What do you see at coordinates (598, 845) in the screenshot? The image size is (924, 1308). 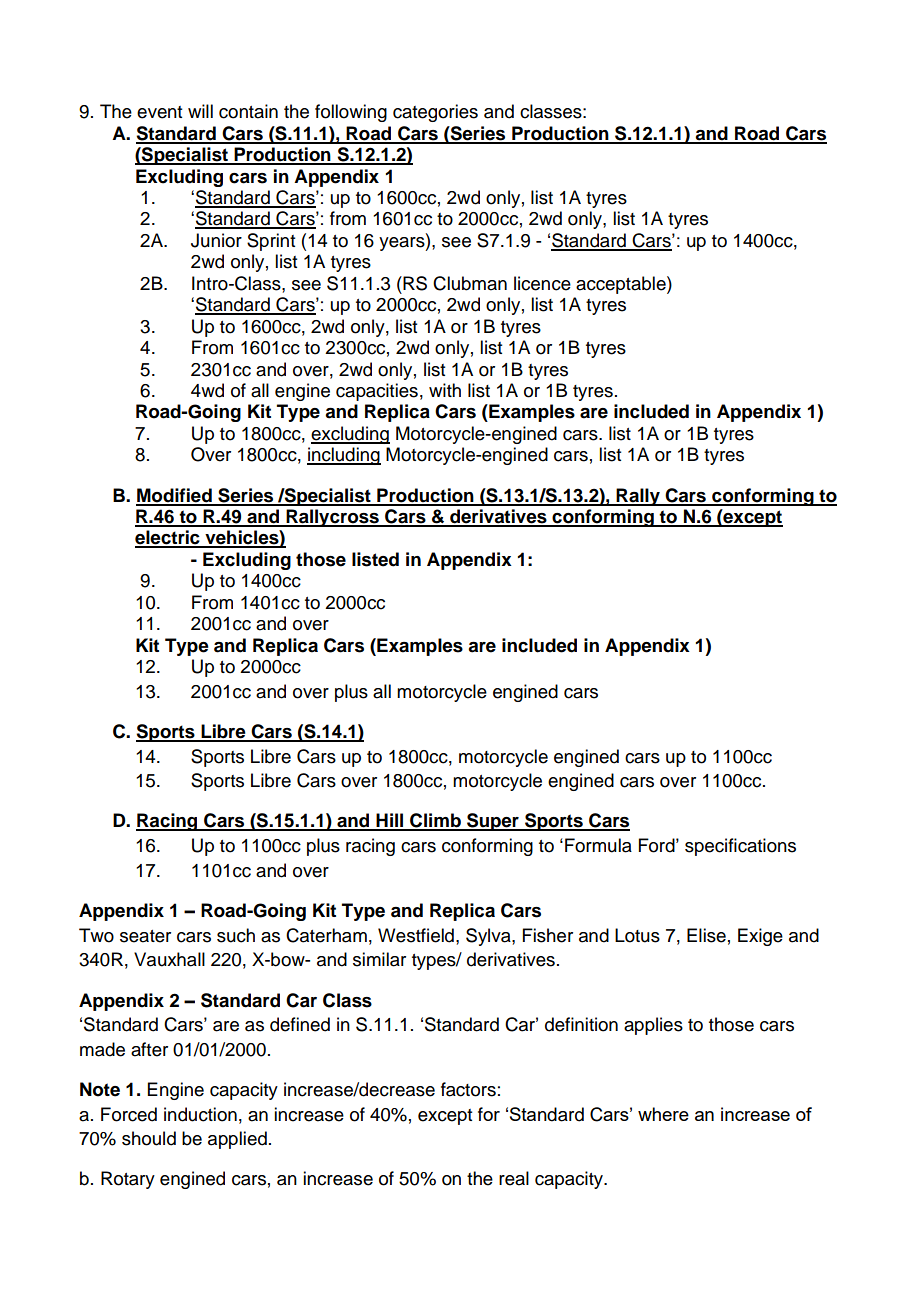 I see `Formula` at bounding box center [598, 845].
